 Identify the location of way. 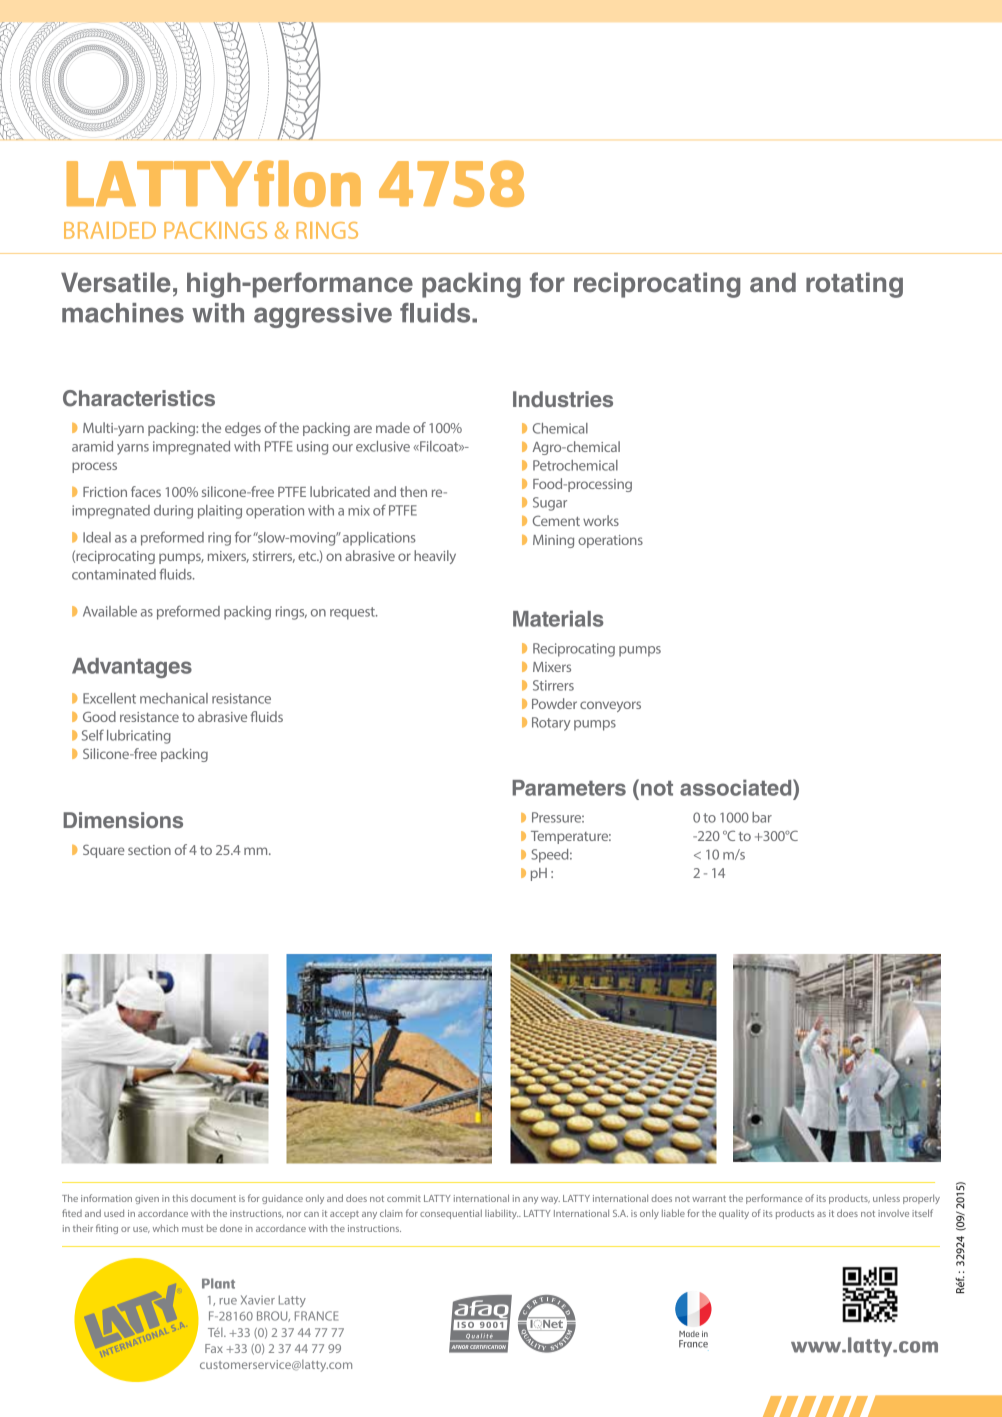
(550, 1200).
